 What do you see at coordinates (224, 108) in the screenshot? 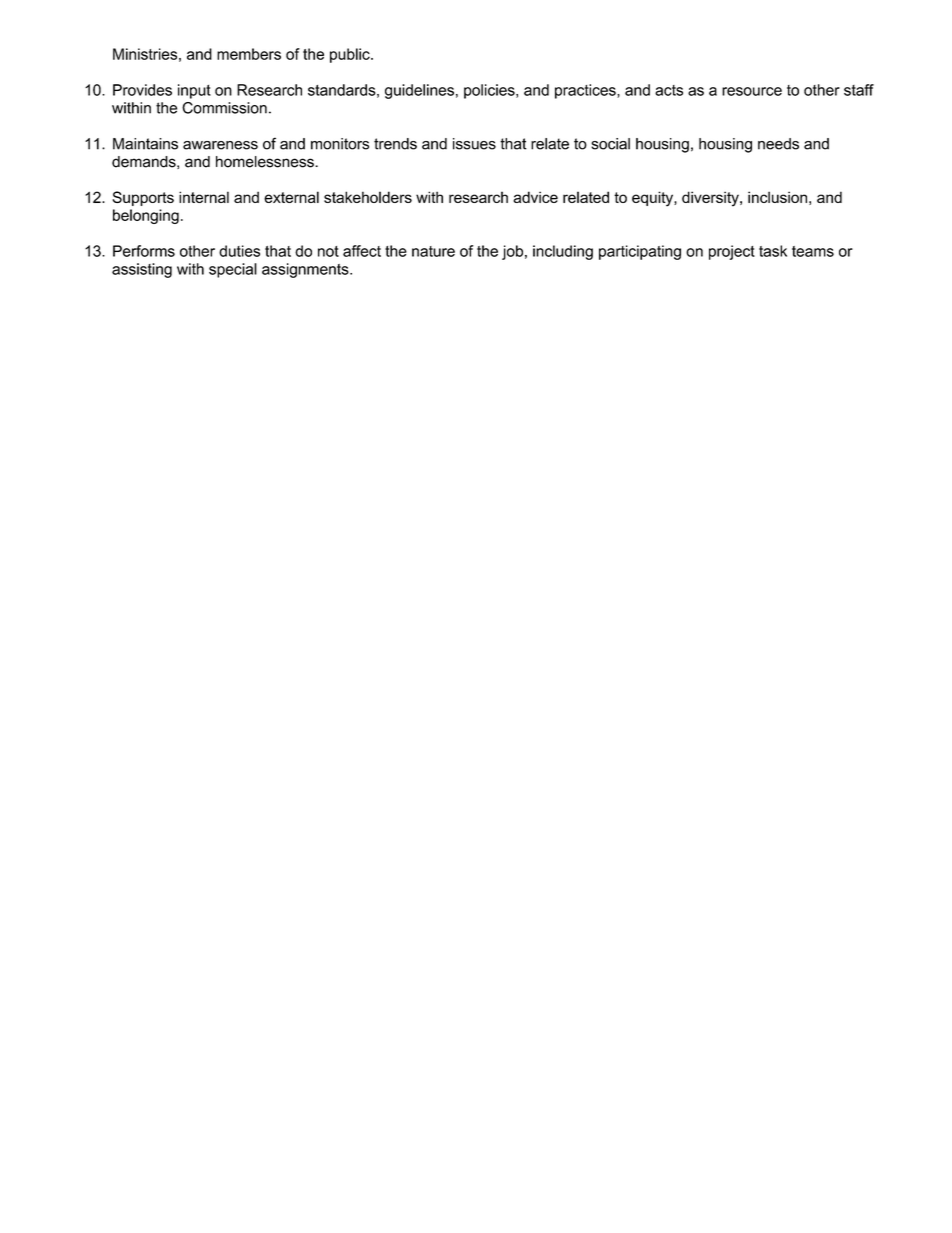
I see `Commission` at bounding box center [224, 108].
